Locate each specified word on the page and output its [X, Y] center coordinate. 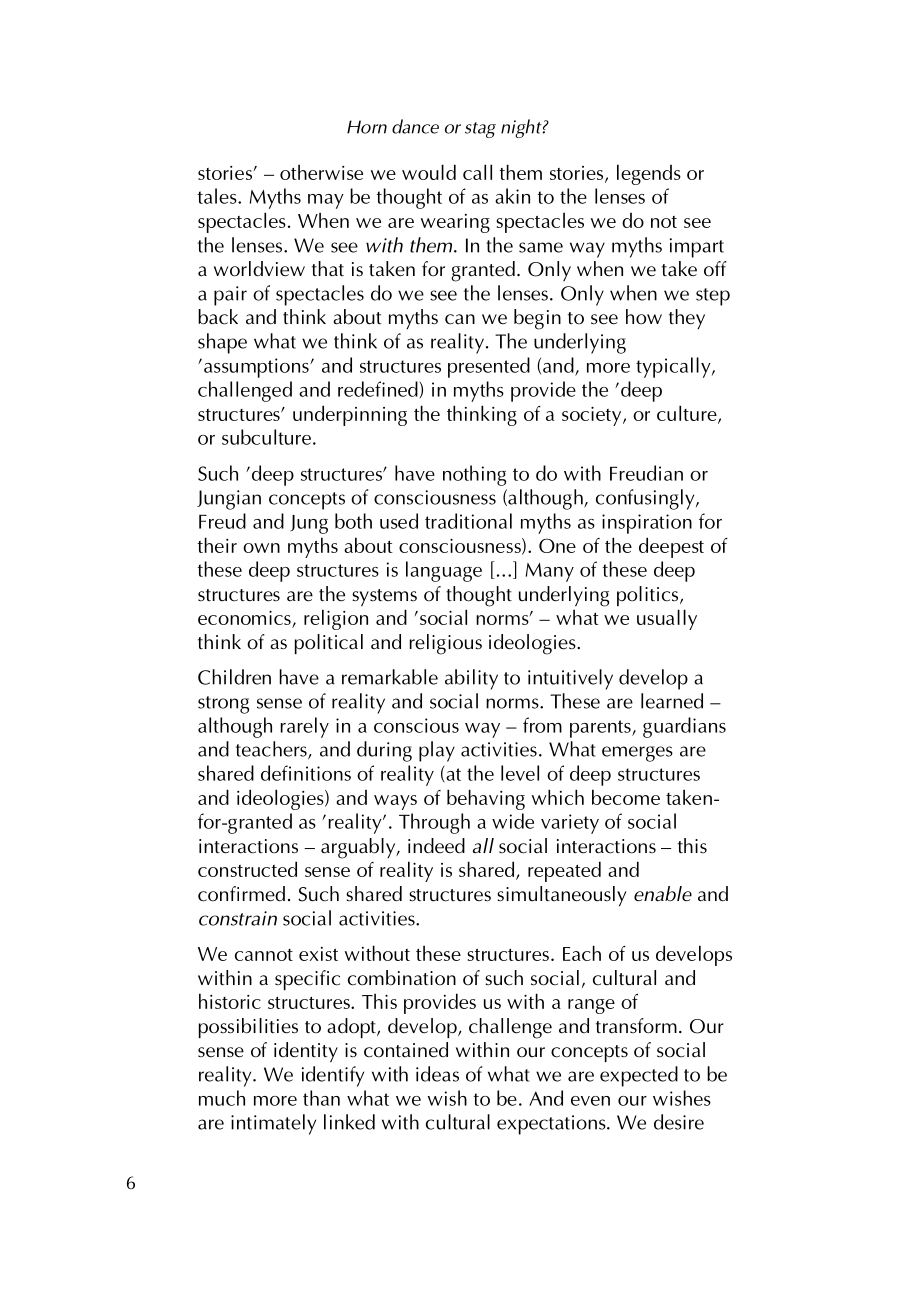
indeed [436, 845]
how [644, 317]
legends [649, 174]
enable [663, 894]
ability [471, 679]
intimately [273, 1124]
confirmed [241, 894]
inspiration [647, 524]
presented [489, 367]
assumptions [257, 368]
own [261, 548]
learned [672, 701]
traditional [468, 521]
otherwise [321, 172]
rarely [305, 727]
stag [480, 130]
